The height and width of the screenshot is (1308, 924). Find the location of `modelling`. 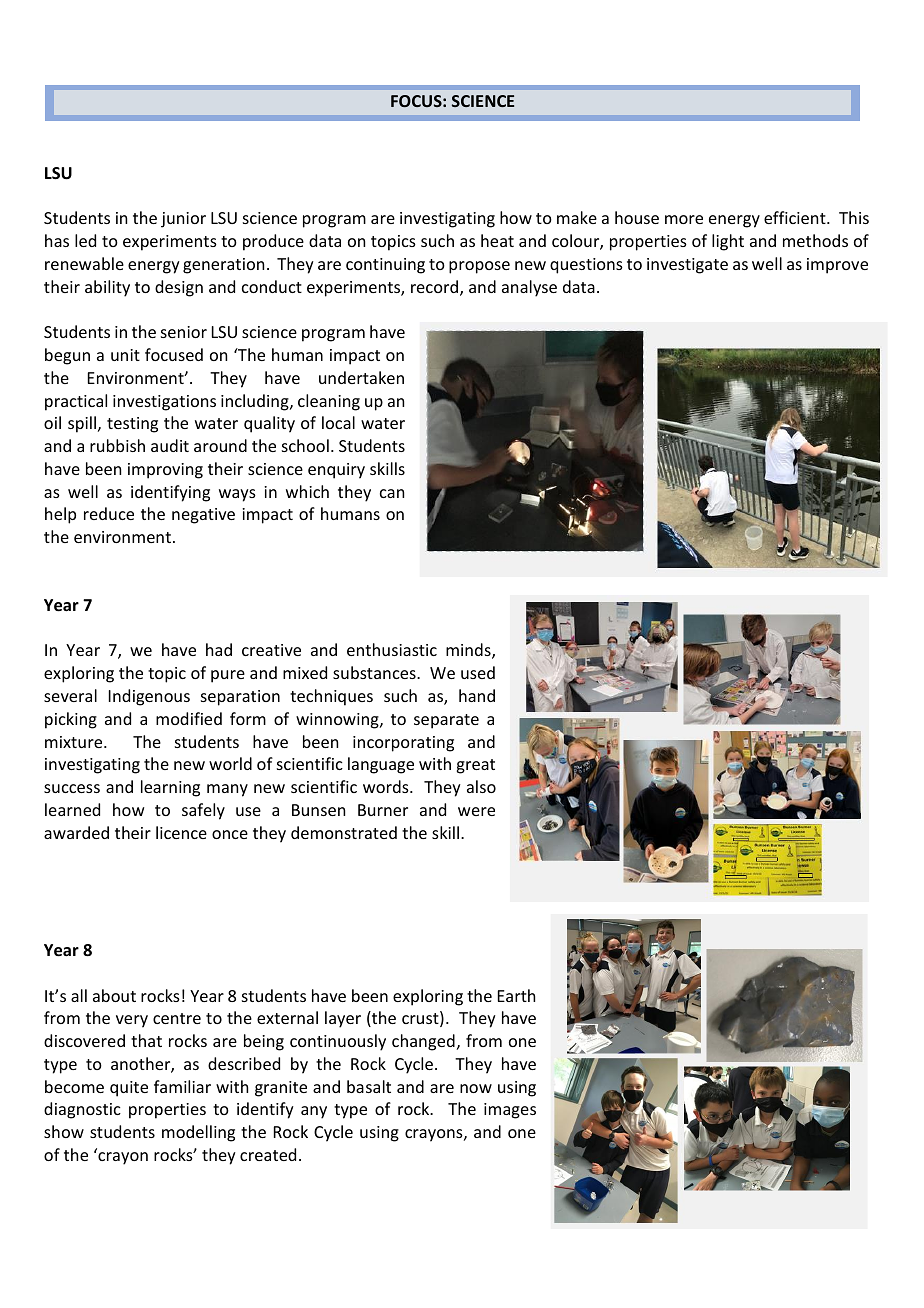

modelling is located at coordinates (198, 1133).
